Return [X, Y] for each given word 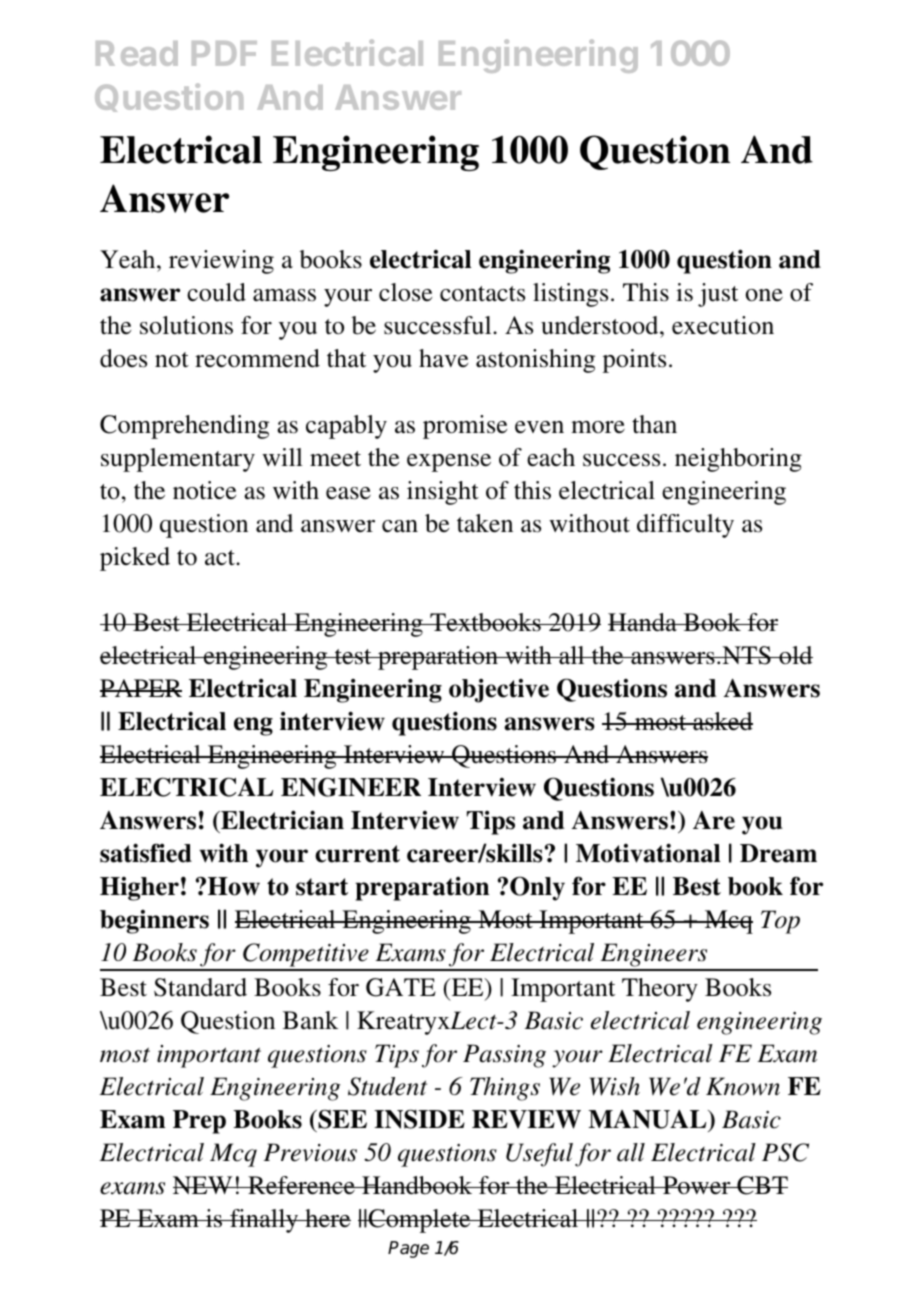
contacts [482, 294]
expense [449, 463]
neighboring [738, 460]
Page [408, 1249]
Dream [778, 853]
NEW [204, 1185]
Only [537, 888]
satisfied [146, 853]
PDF [224, 53]
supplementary [178, 460]
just [718, 295]
